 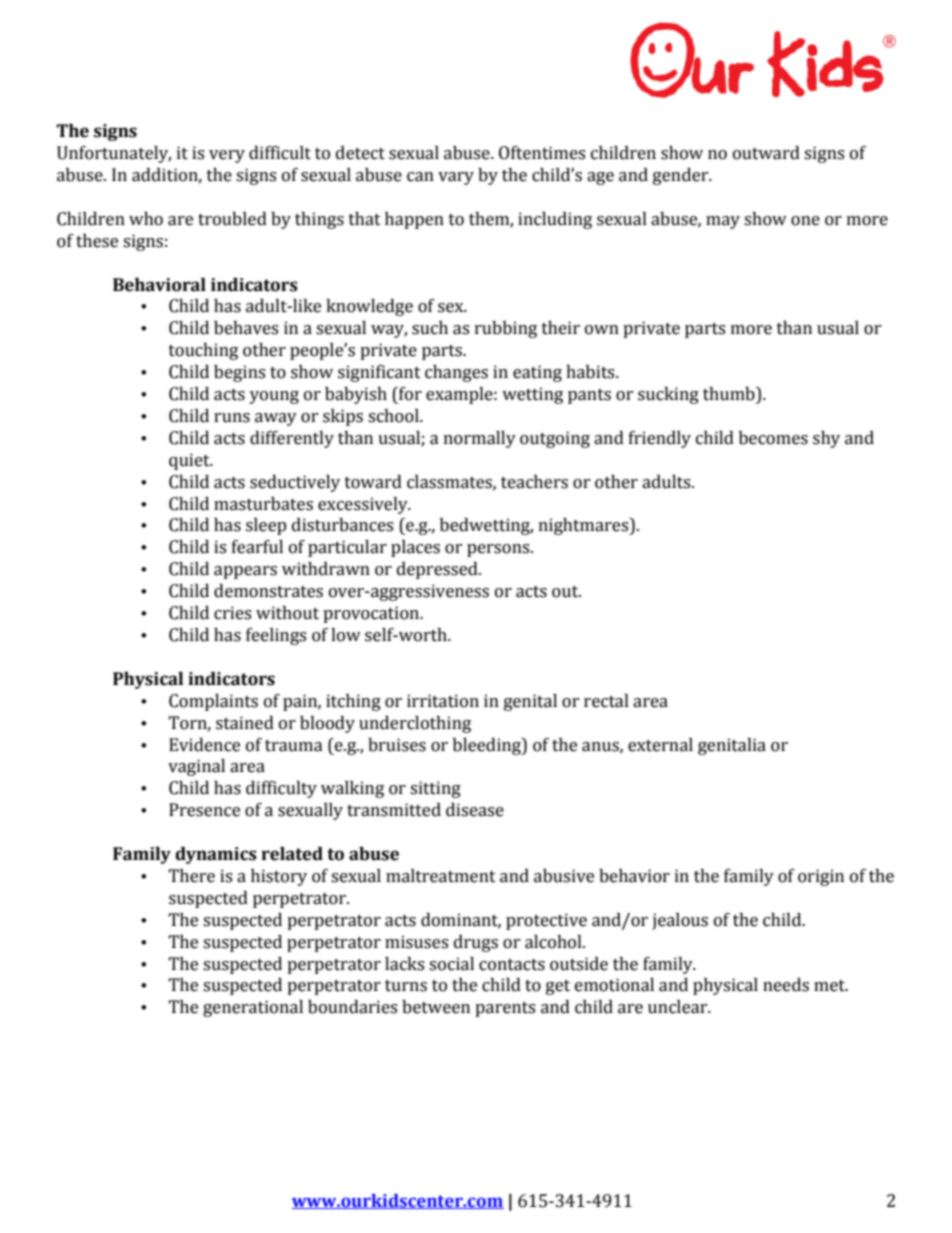 What do you see at coordinates (456, 178) in the screenshot?
I see `vary` at bounding box center [456, 178].
